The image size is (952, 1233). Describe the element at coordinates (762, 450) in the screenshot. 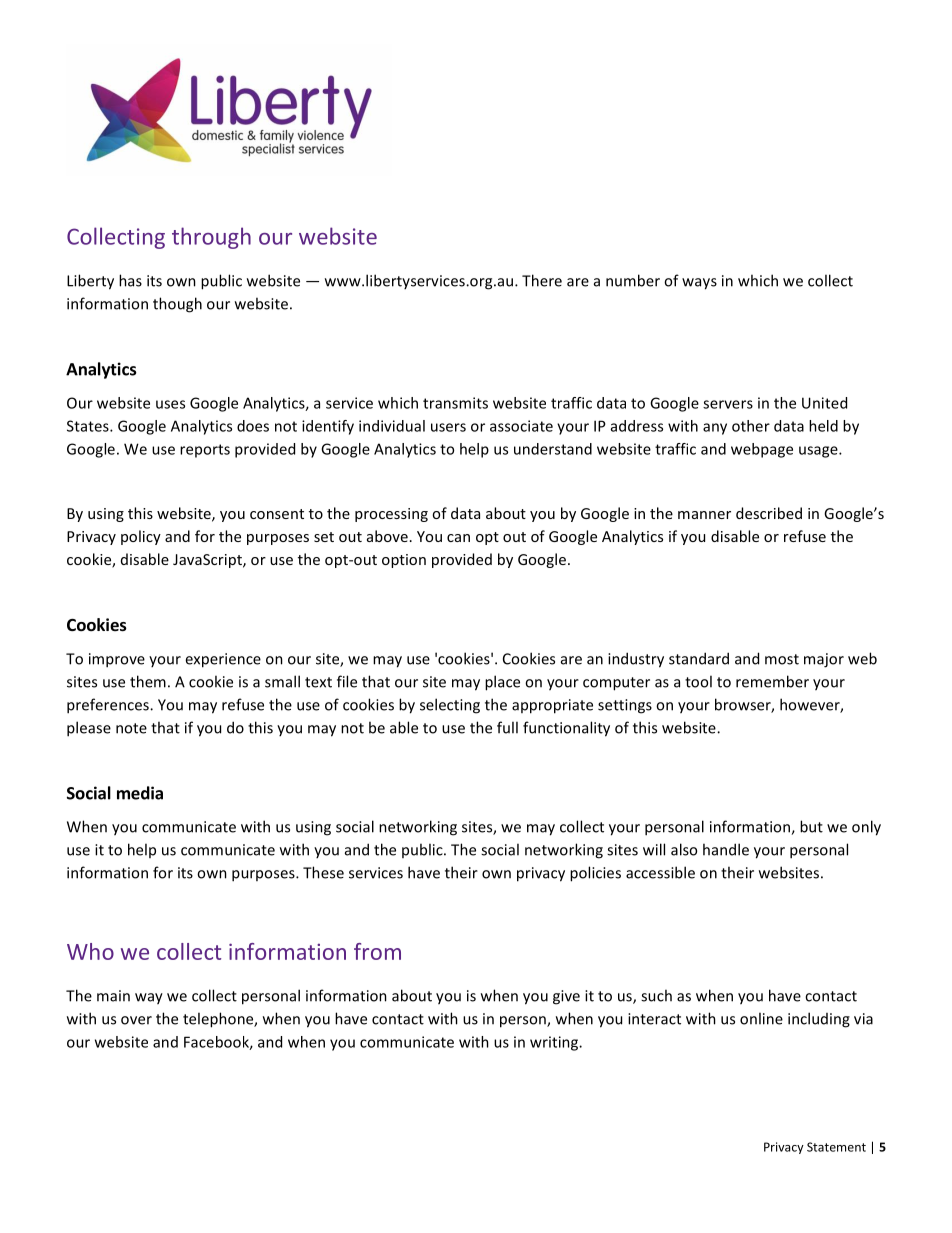

I see `webpage` at that location.
